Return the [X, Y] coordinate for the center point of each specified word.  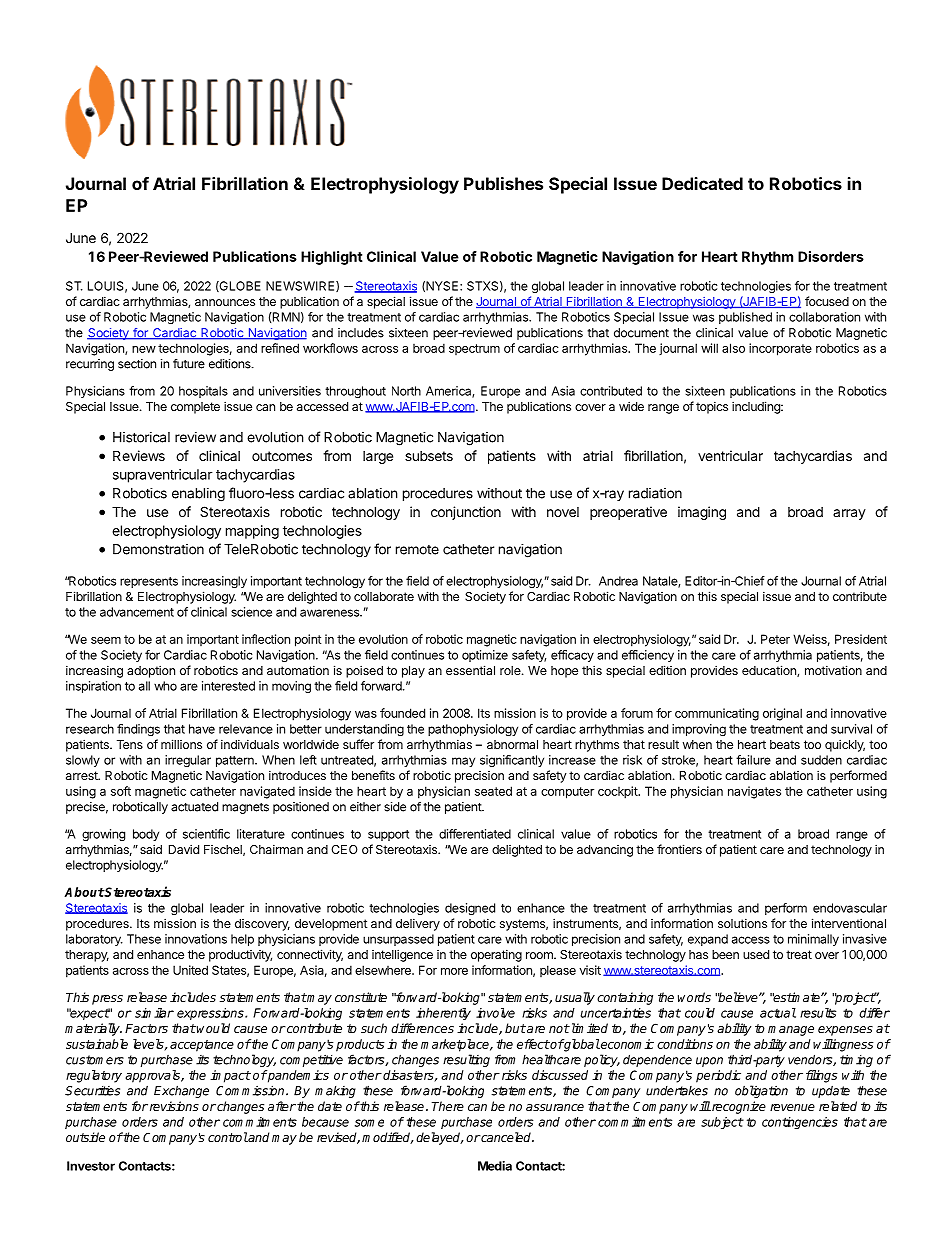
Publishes [503, 183]
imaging [702, 513]
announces [225, 302]
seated [493, 791]
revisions [174, 1106]
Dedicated [702, 183]
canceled [506, 1137]
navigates [754, 792]
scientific [206, 834]
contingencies [800, 1123]
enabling [198, 495]
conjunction [466, 513]
